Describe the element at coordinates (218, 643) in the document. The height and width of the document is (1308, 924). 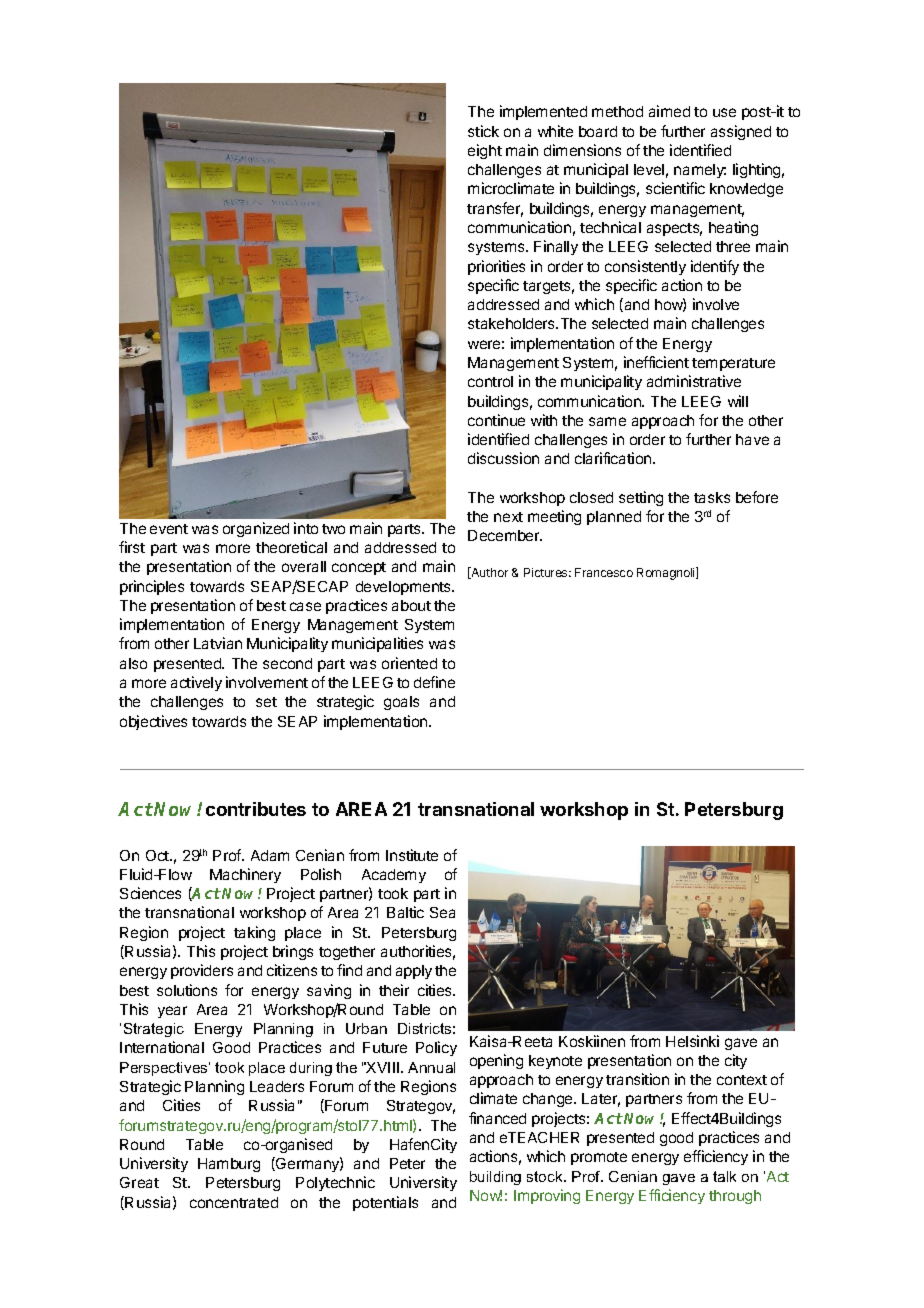
I see `Latvian` at that location.
